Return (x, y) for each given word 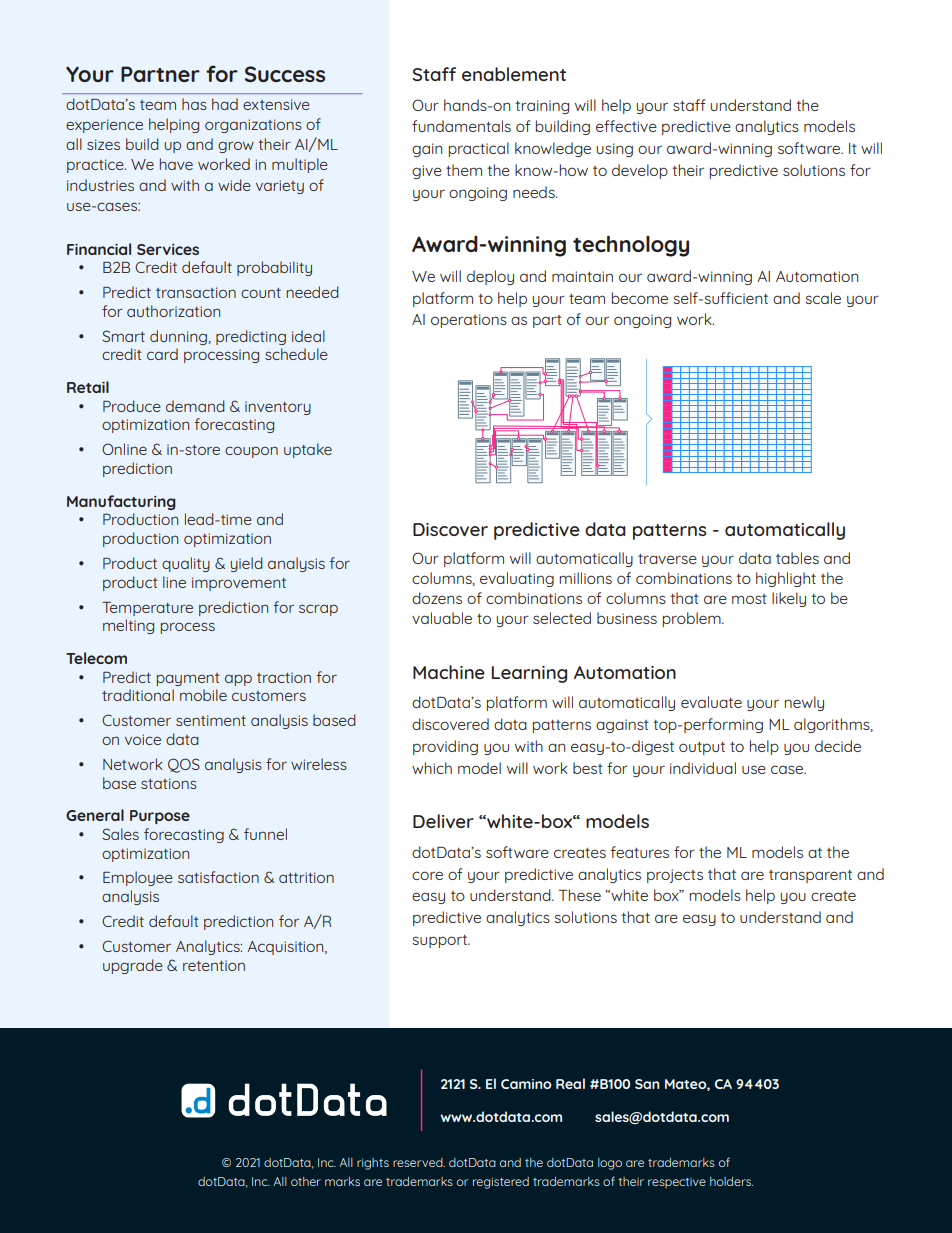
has (194, 104)
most (749, 599)
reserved (419, 1162)
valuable (442, 618)
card (162, 354)
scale (823, 298)
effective (626, 126)
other (306, 1181)
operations (469, 321)
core (427, 875)
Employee (138, 878)
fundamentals (461, 126)
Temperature (147, 609)
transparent (810, 876)
